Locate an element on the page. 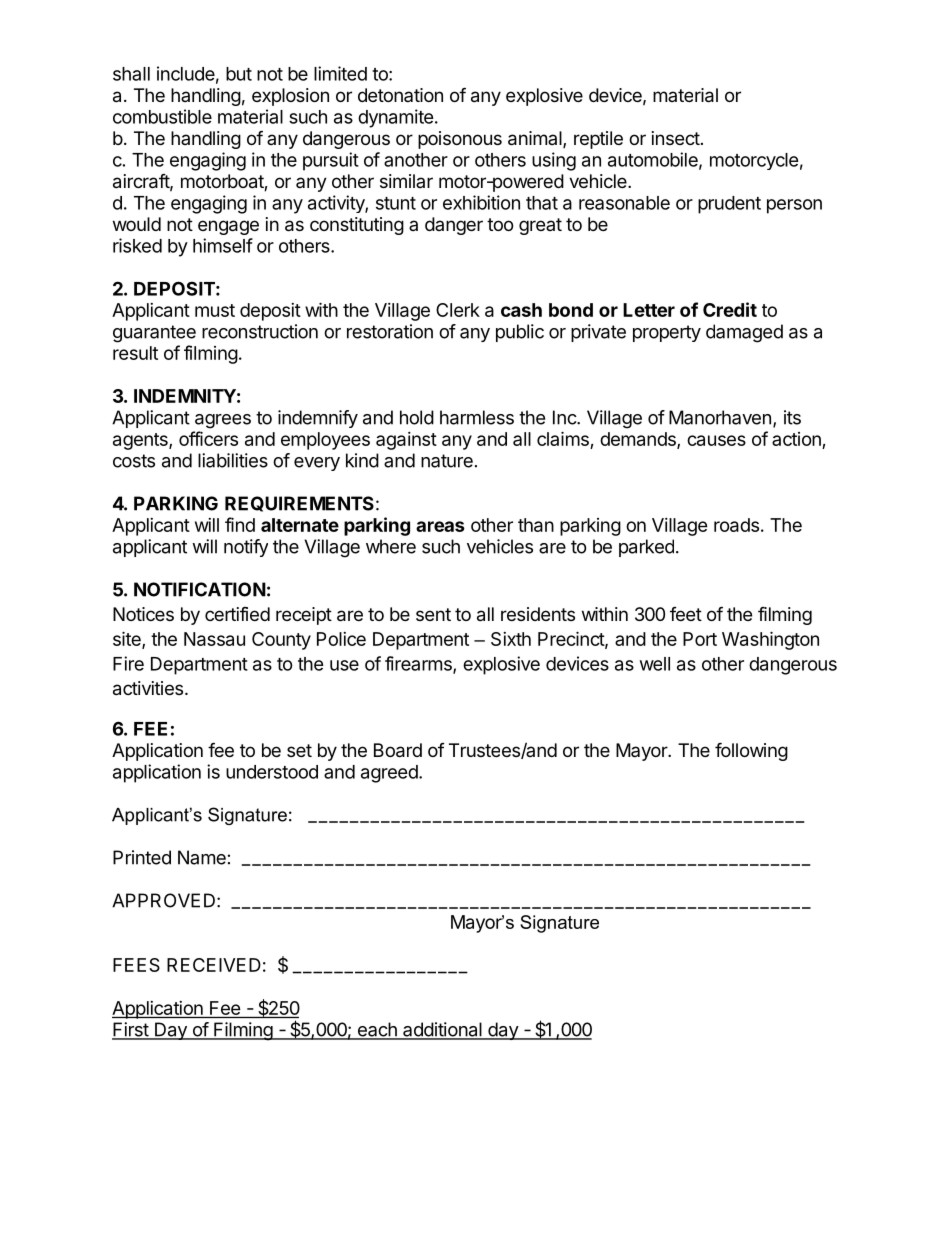 The height and width of the document is (1233, 952). following is located at coordinates (751, 751).
